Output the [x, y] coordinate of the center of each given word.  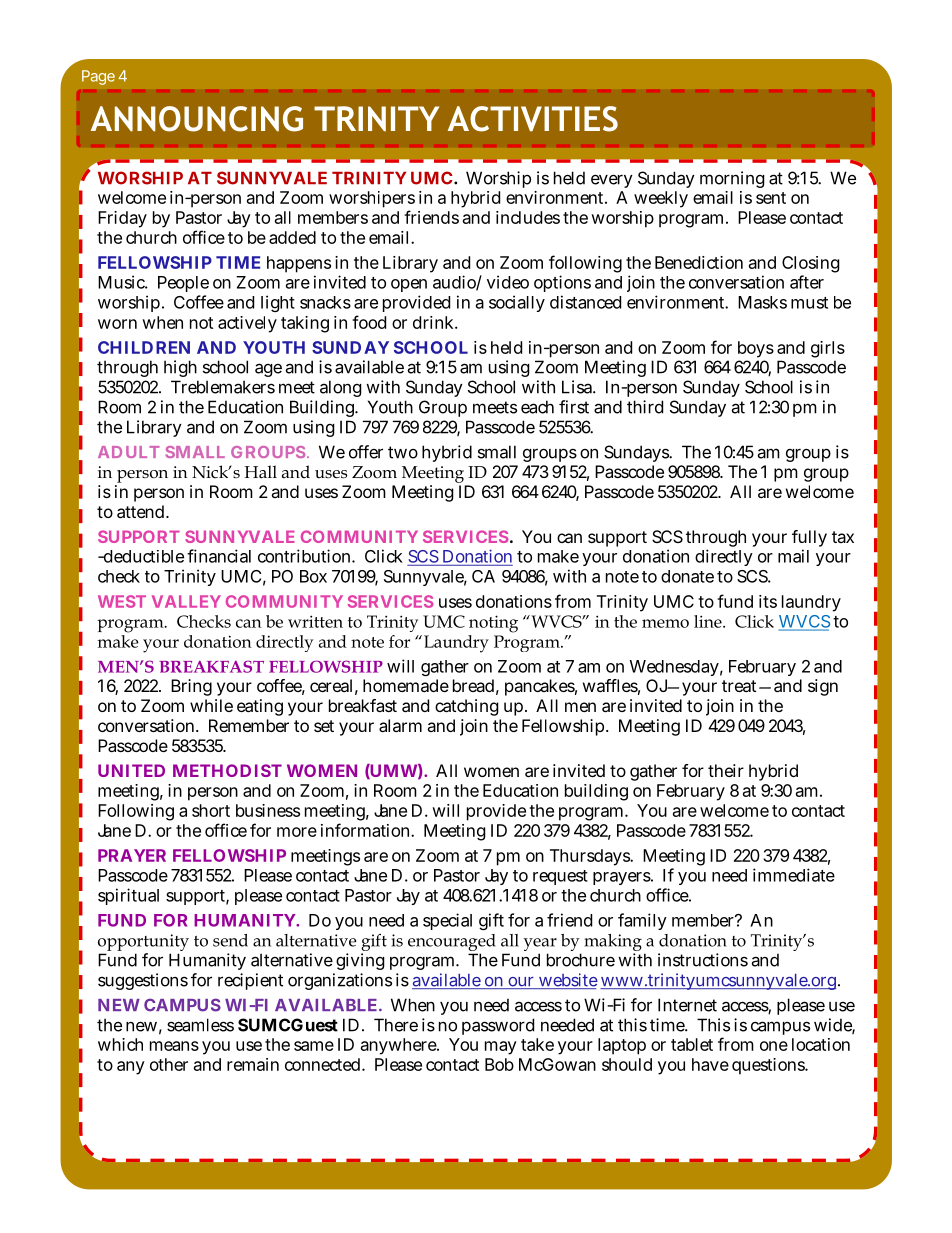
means [174, 1046]
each [537, 407]
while [211, 705]
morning [732, 179]
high [180, 368]
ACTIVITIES [533, 119]
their [726, 770]
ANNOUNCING [197, 119]
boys [756, 349]
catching [467, 707]
